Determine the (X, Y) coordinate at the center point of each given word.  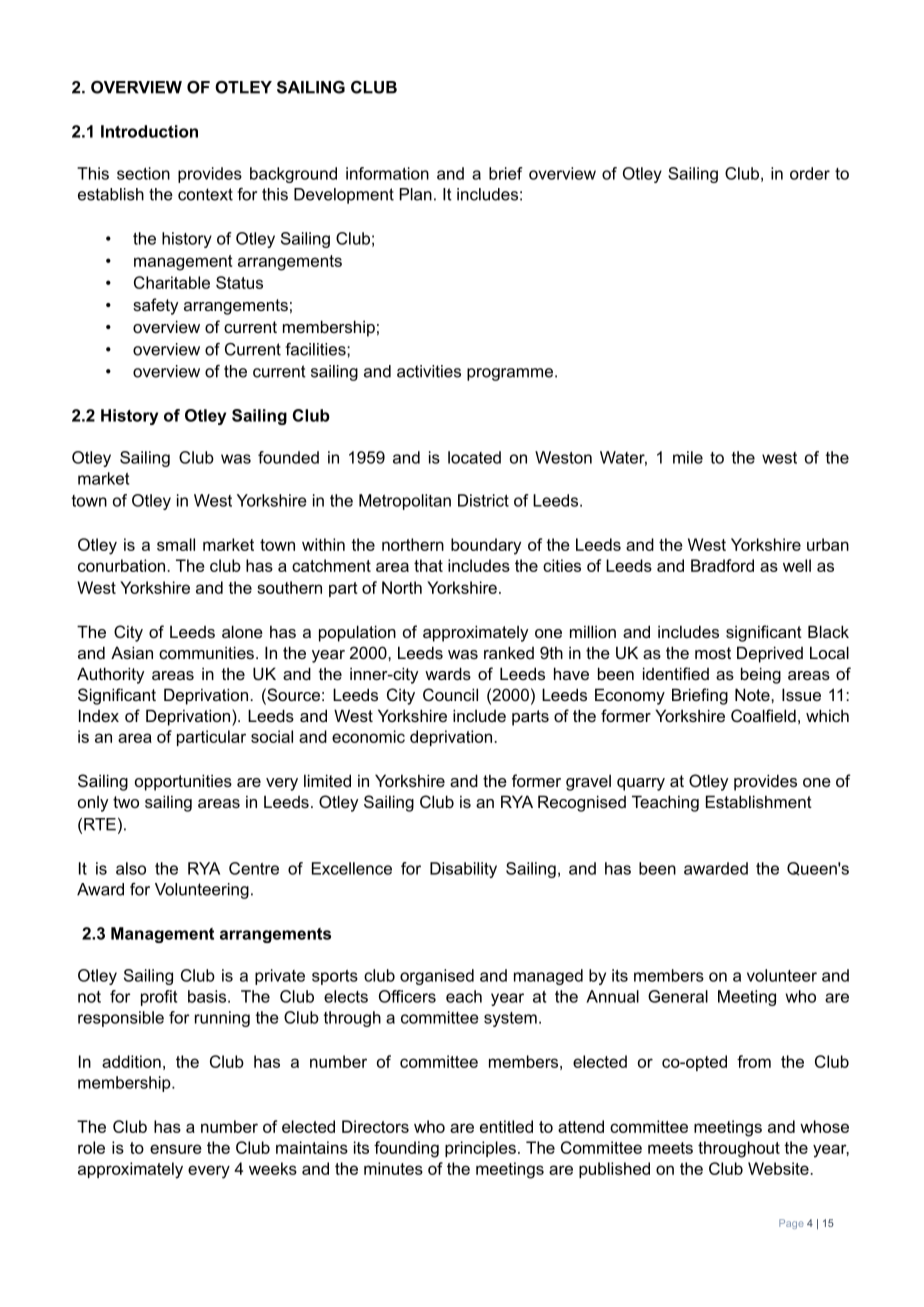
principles (480, 1149)
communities (206, 652)
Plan (416, 194)
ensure (176, 1149)
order (810, 173)
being (761, 675)
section (143, 173)
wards (448, 673)
